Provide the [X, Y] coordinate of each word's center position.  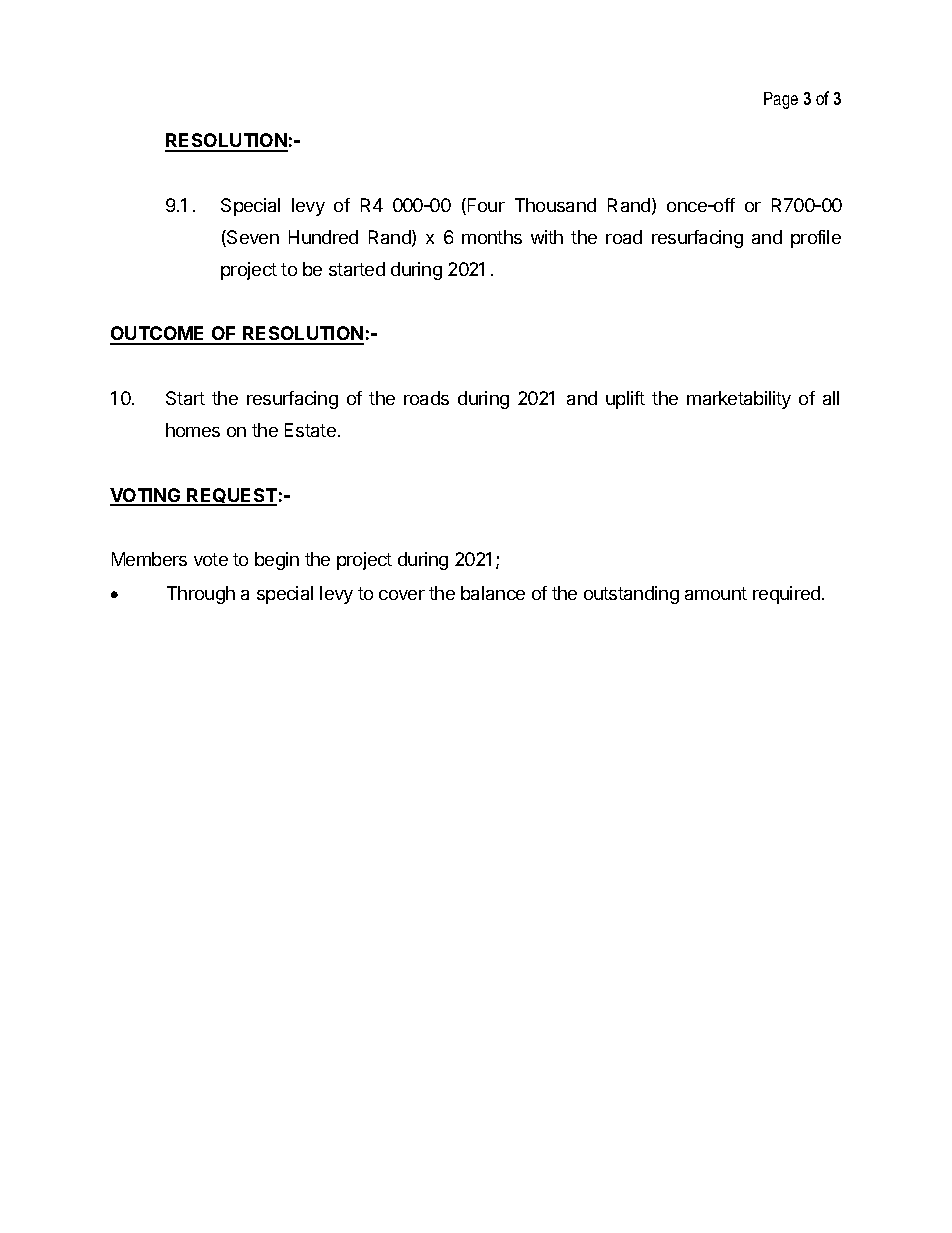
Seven [252, 238]
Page [781, 100]
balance [493, 593]
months [492, 237]
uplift [625, 400]
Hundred [323, 237]
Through [201, 595]
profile [816, 239]
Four [485, 206]
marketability [739, 400]
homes [193, 430]
